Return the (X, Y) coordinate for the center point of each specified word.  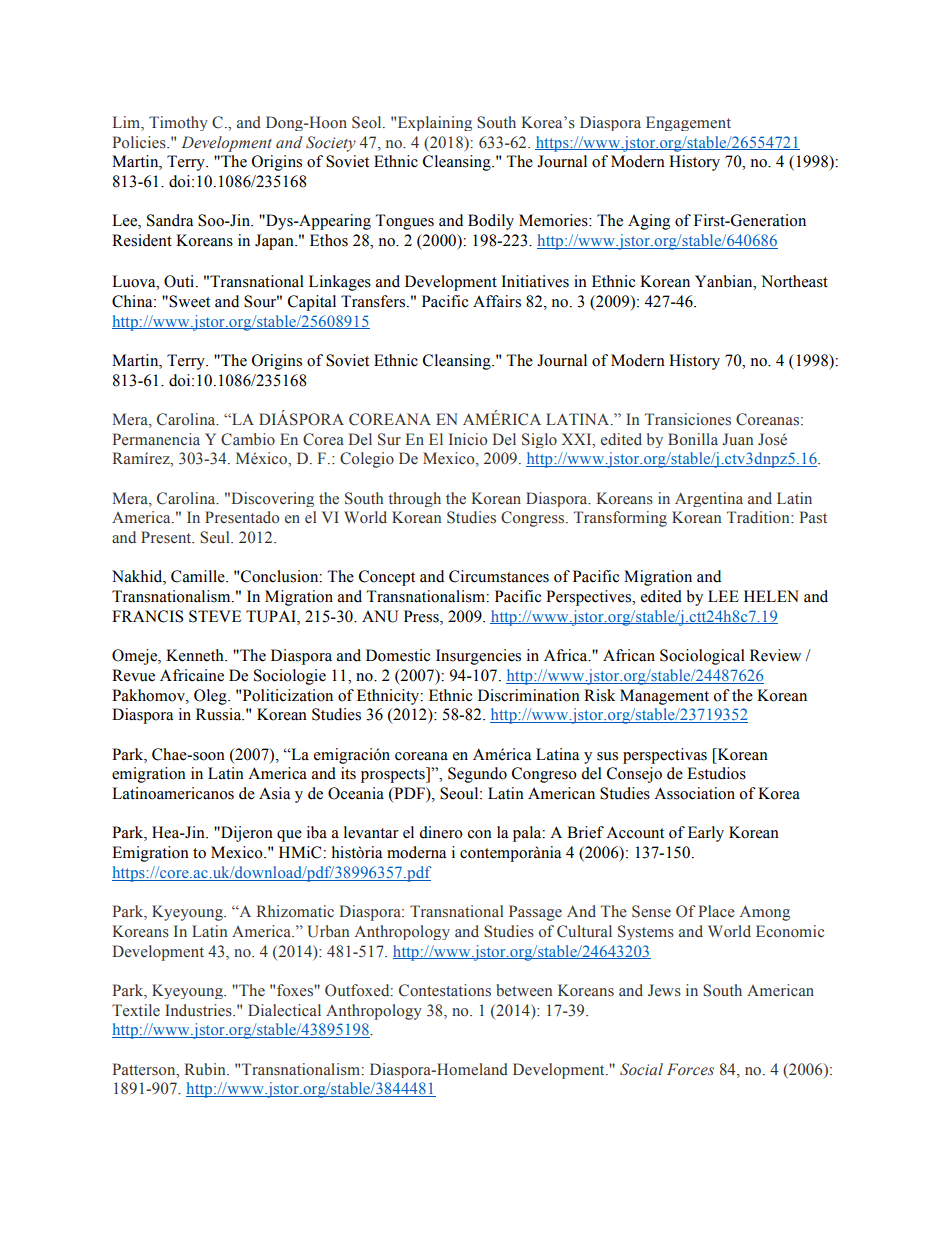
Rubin (206, 1069)
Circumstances (499, 576)
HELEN (771, 596)
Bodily (491, 222)
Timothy (178, 123)
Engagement (688, 123)
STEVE (215, 616)
